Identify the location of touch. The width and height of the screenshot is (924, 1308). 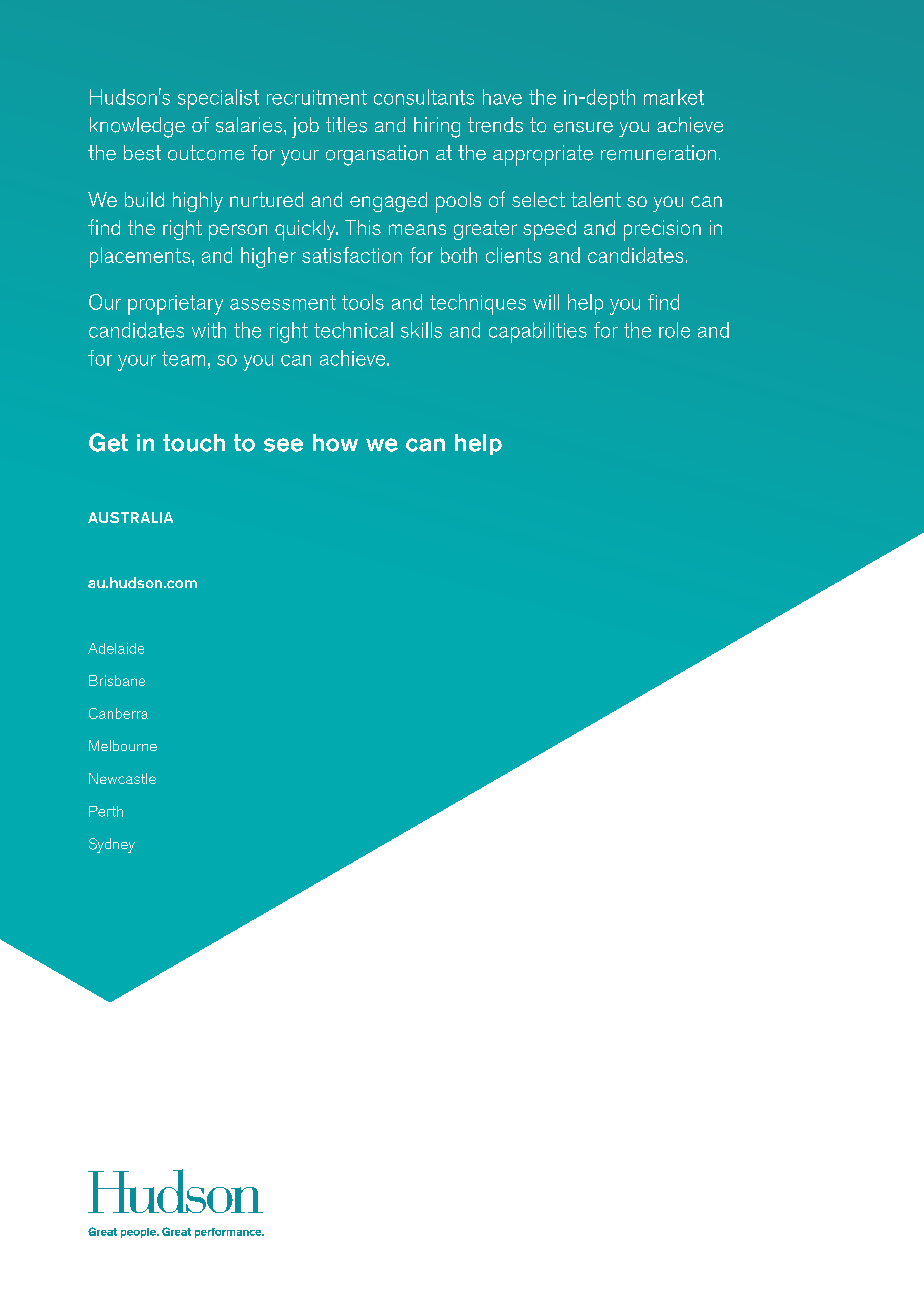
(194, 443).
